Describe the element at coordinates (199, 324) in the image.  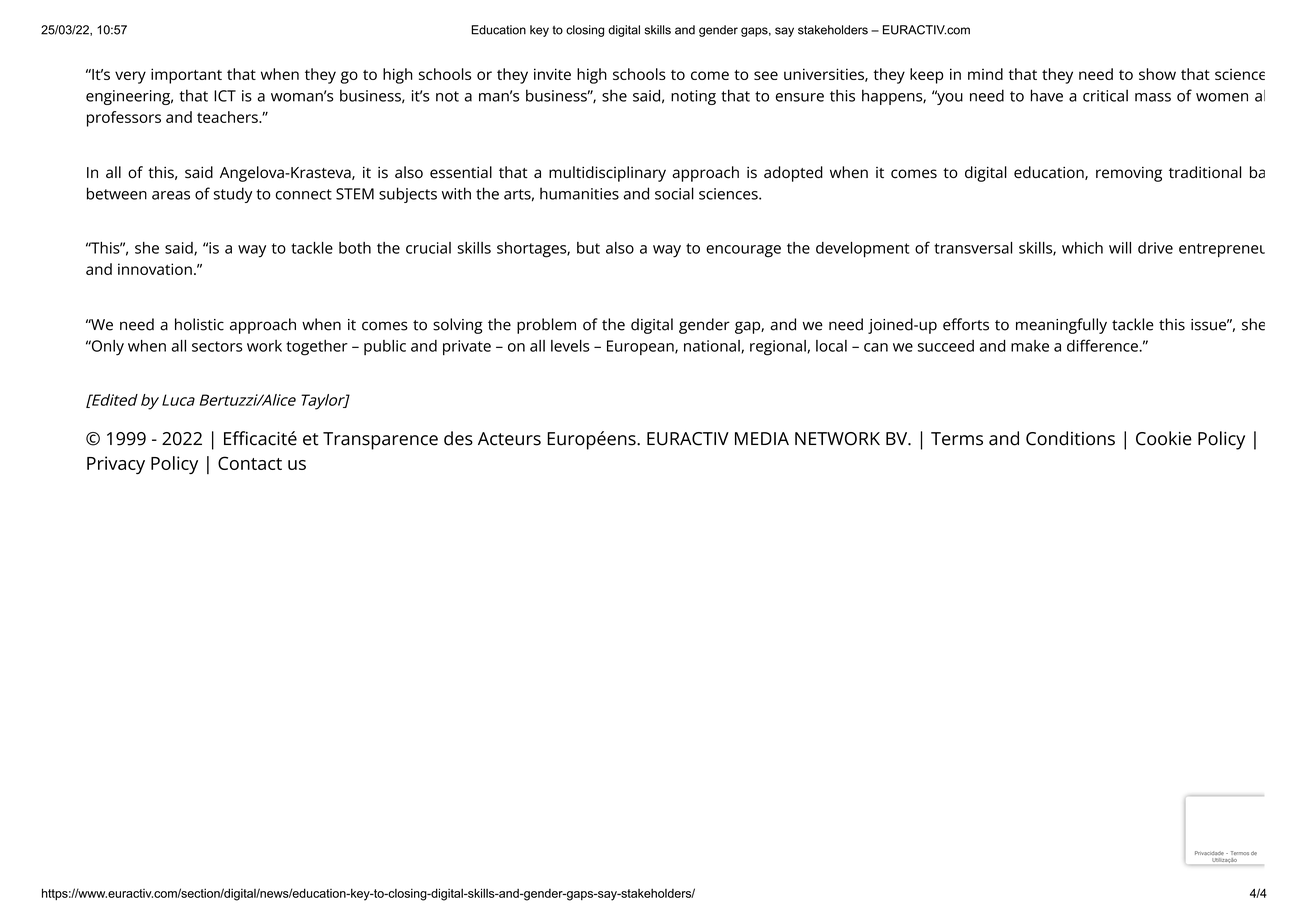
I see `holistic` at that location.
